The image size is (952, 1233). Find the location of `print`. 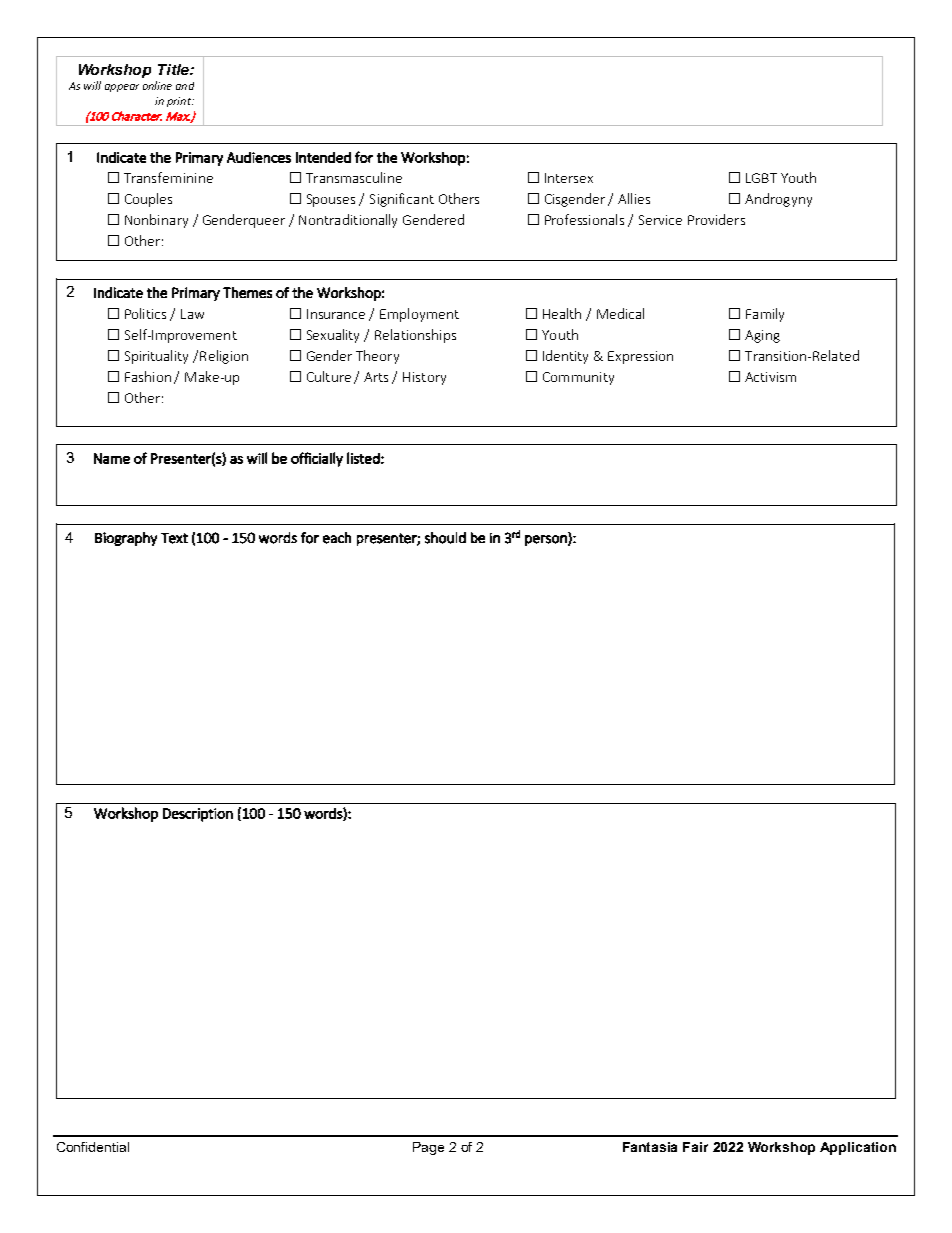

print is located at coordinates (180, 102).
